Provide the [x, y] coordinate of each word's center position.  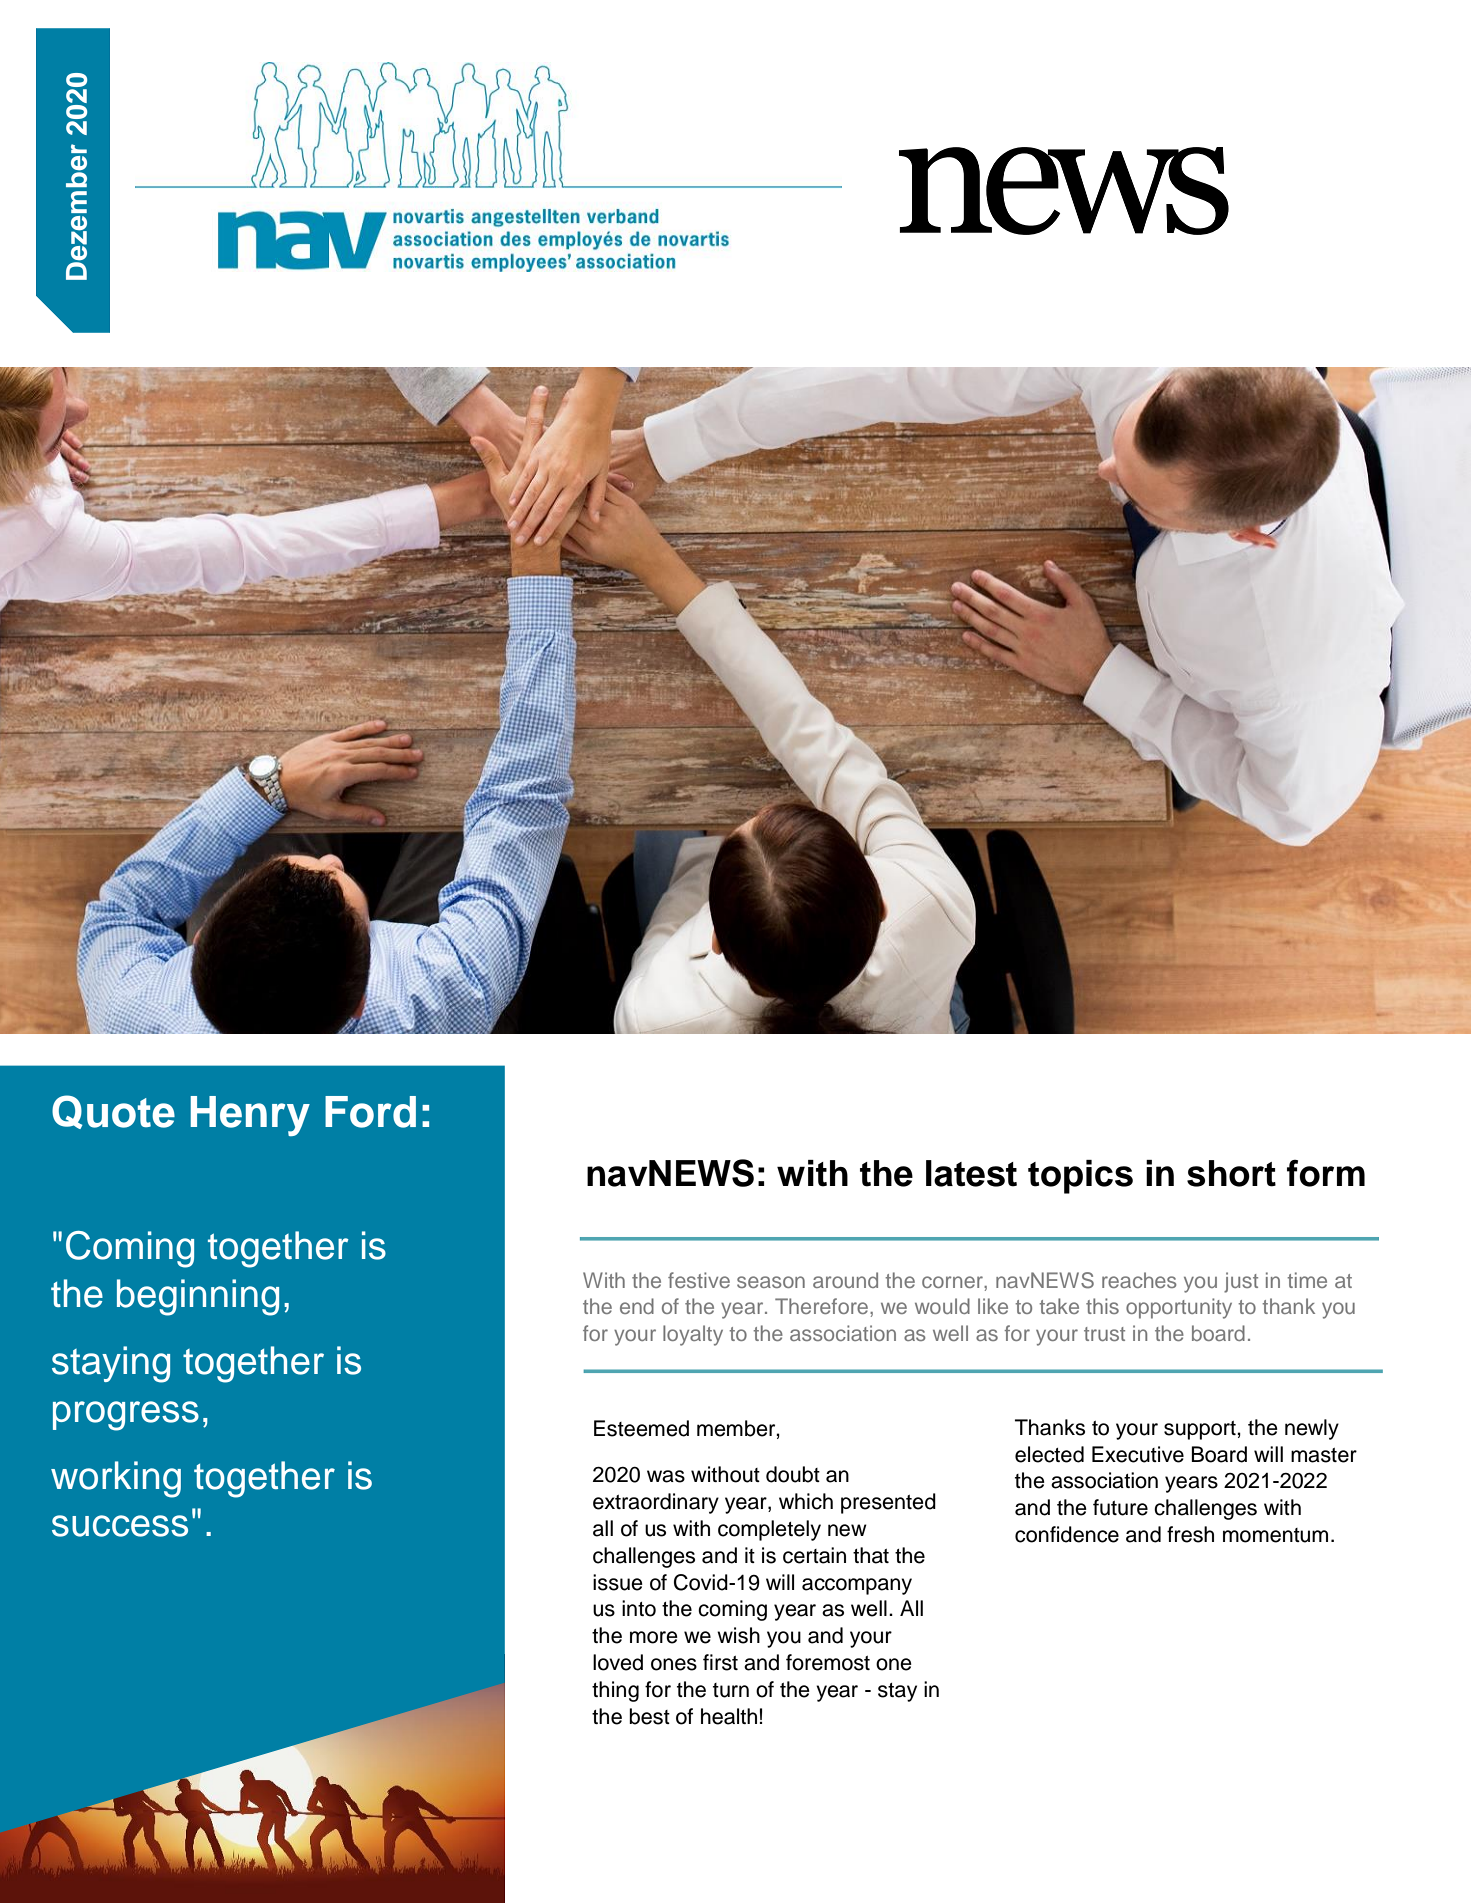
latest [971, 1173]
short [1231, 1173]
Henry [250, 1116]
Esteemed [641, 1428]
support [1201, 1430]
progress [126, 1416]
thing [615, 1691]
